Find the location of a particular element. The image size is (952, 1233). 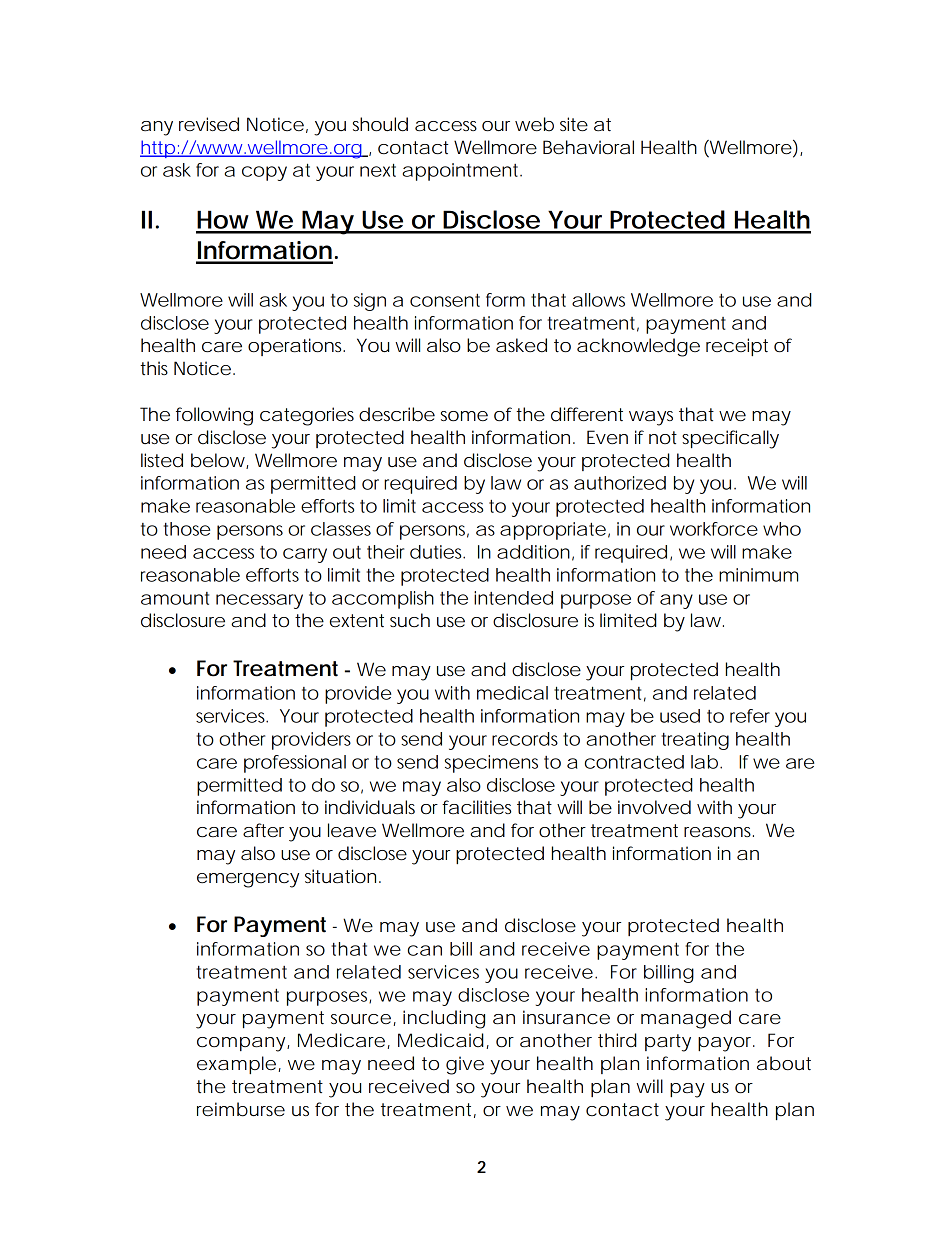

give is located at coordinates (465, 1065).
